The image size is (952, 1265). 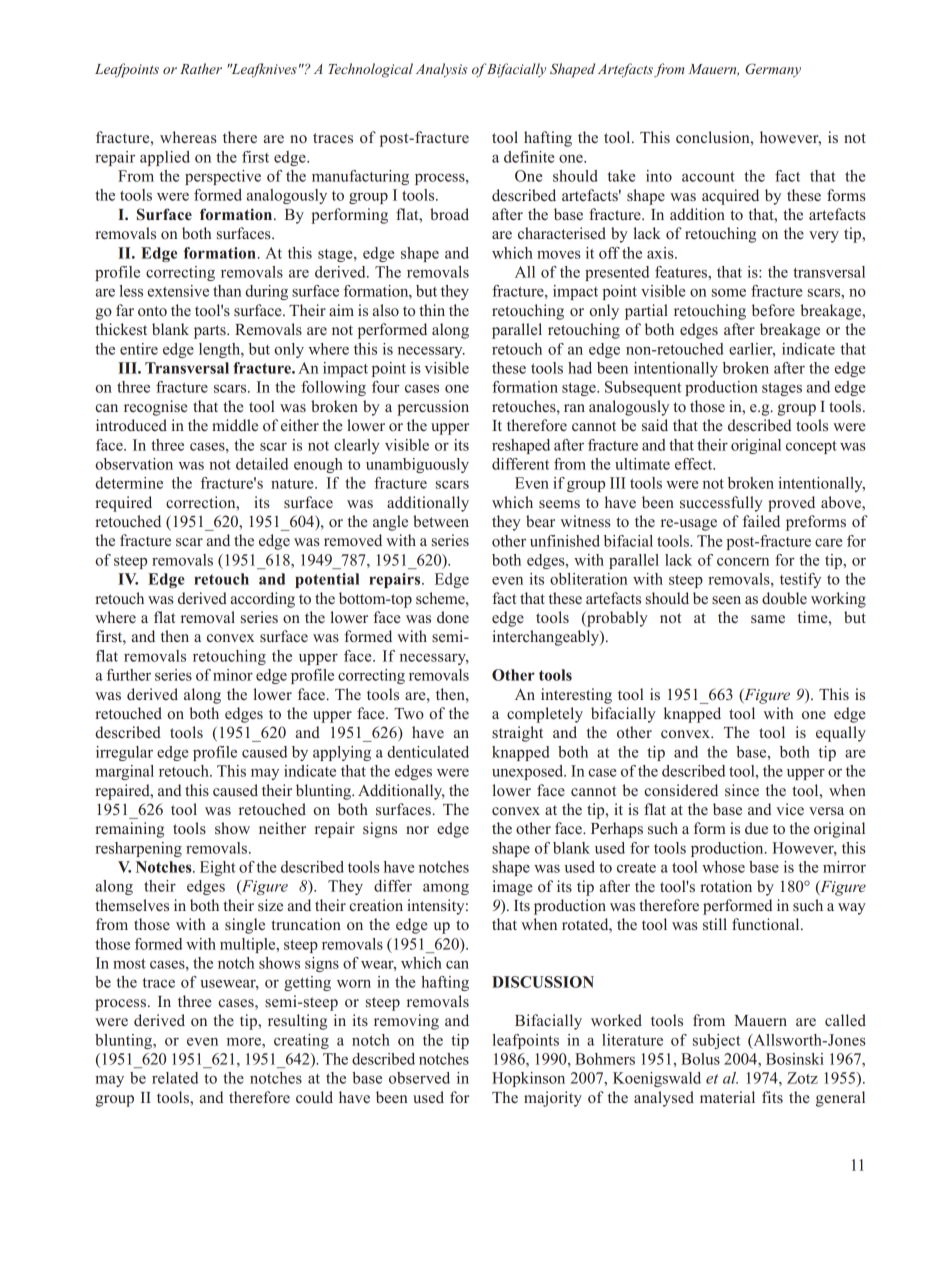 What do you see at coordinates (175, 1078) in the screenshot?
I see `related` at bounding box center [175, 1078].
